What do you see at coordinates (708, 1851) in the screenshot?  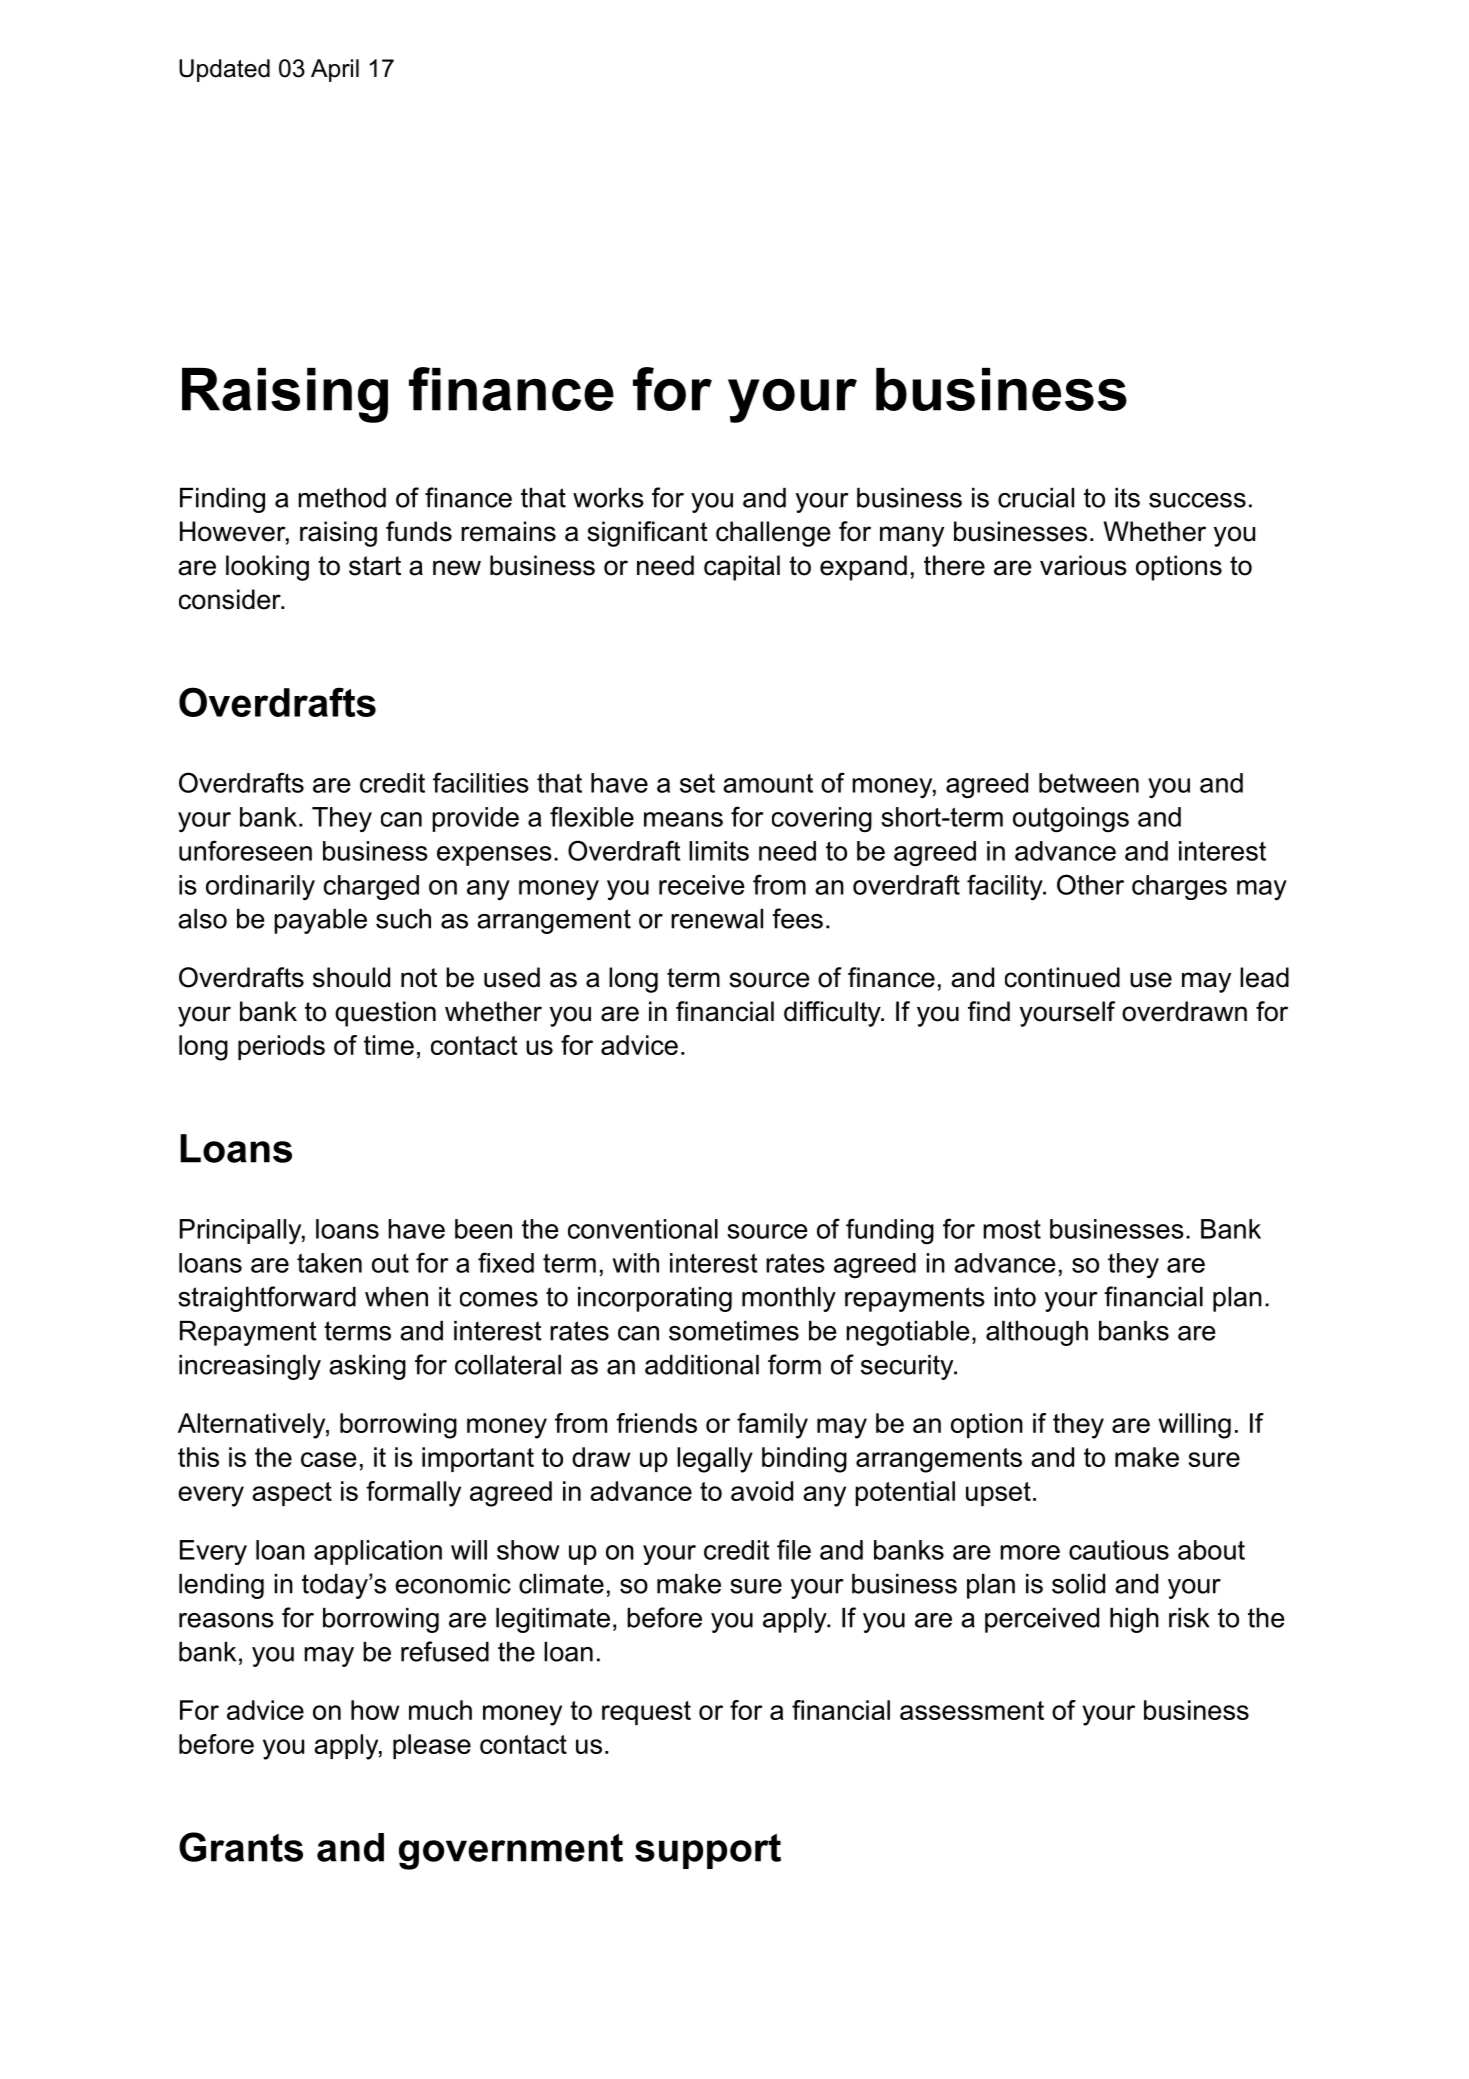 I see `support` at bounding box center [708, 1851].
